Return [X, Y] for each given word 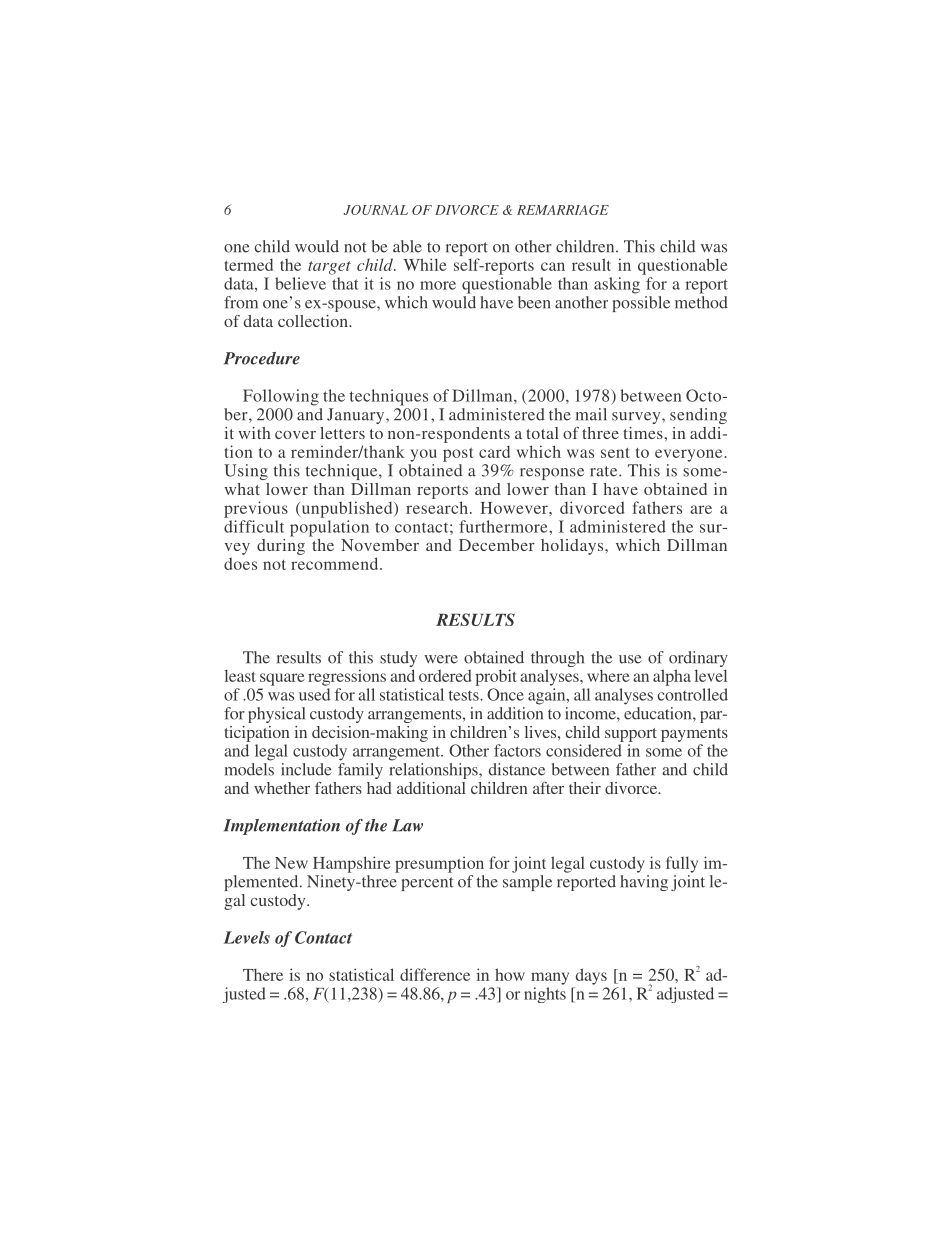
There [263, 974]
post [458, 455]
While [425, 264]
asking [617, 285]
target [329, 268]
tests [465, 695]
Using [246, 472]
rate [605, 471]
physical [276, 715]
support [631, 735]
